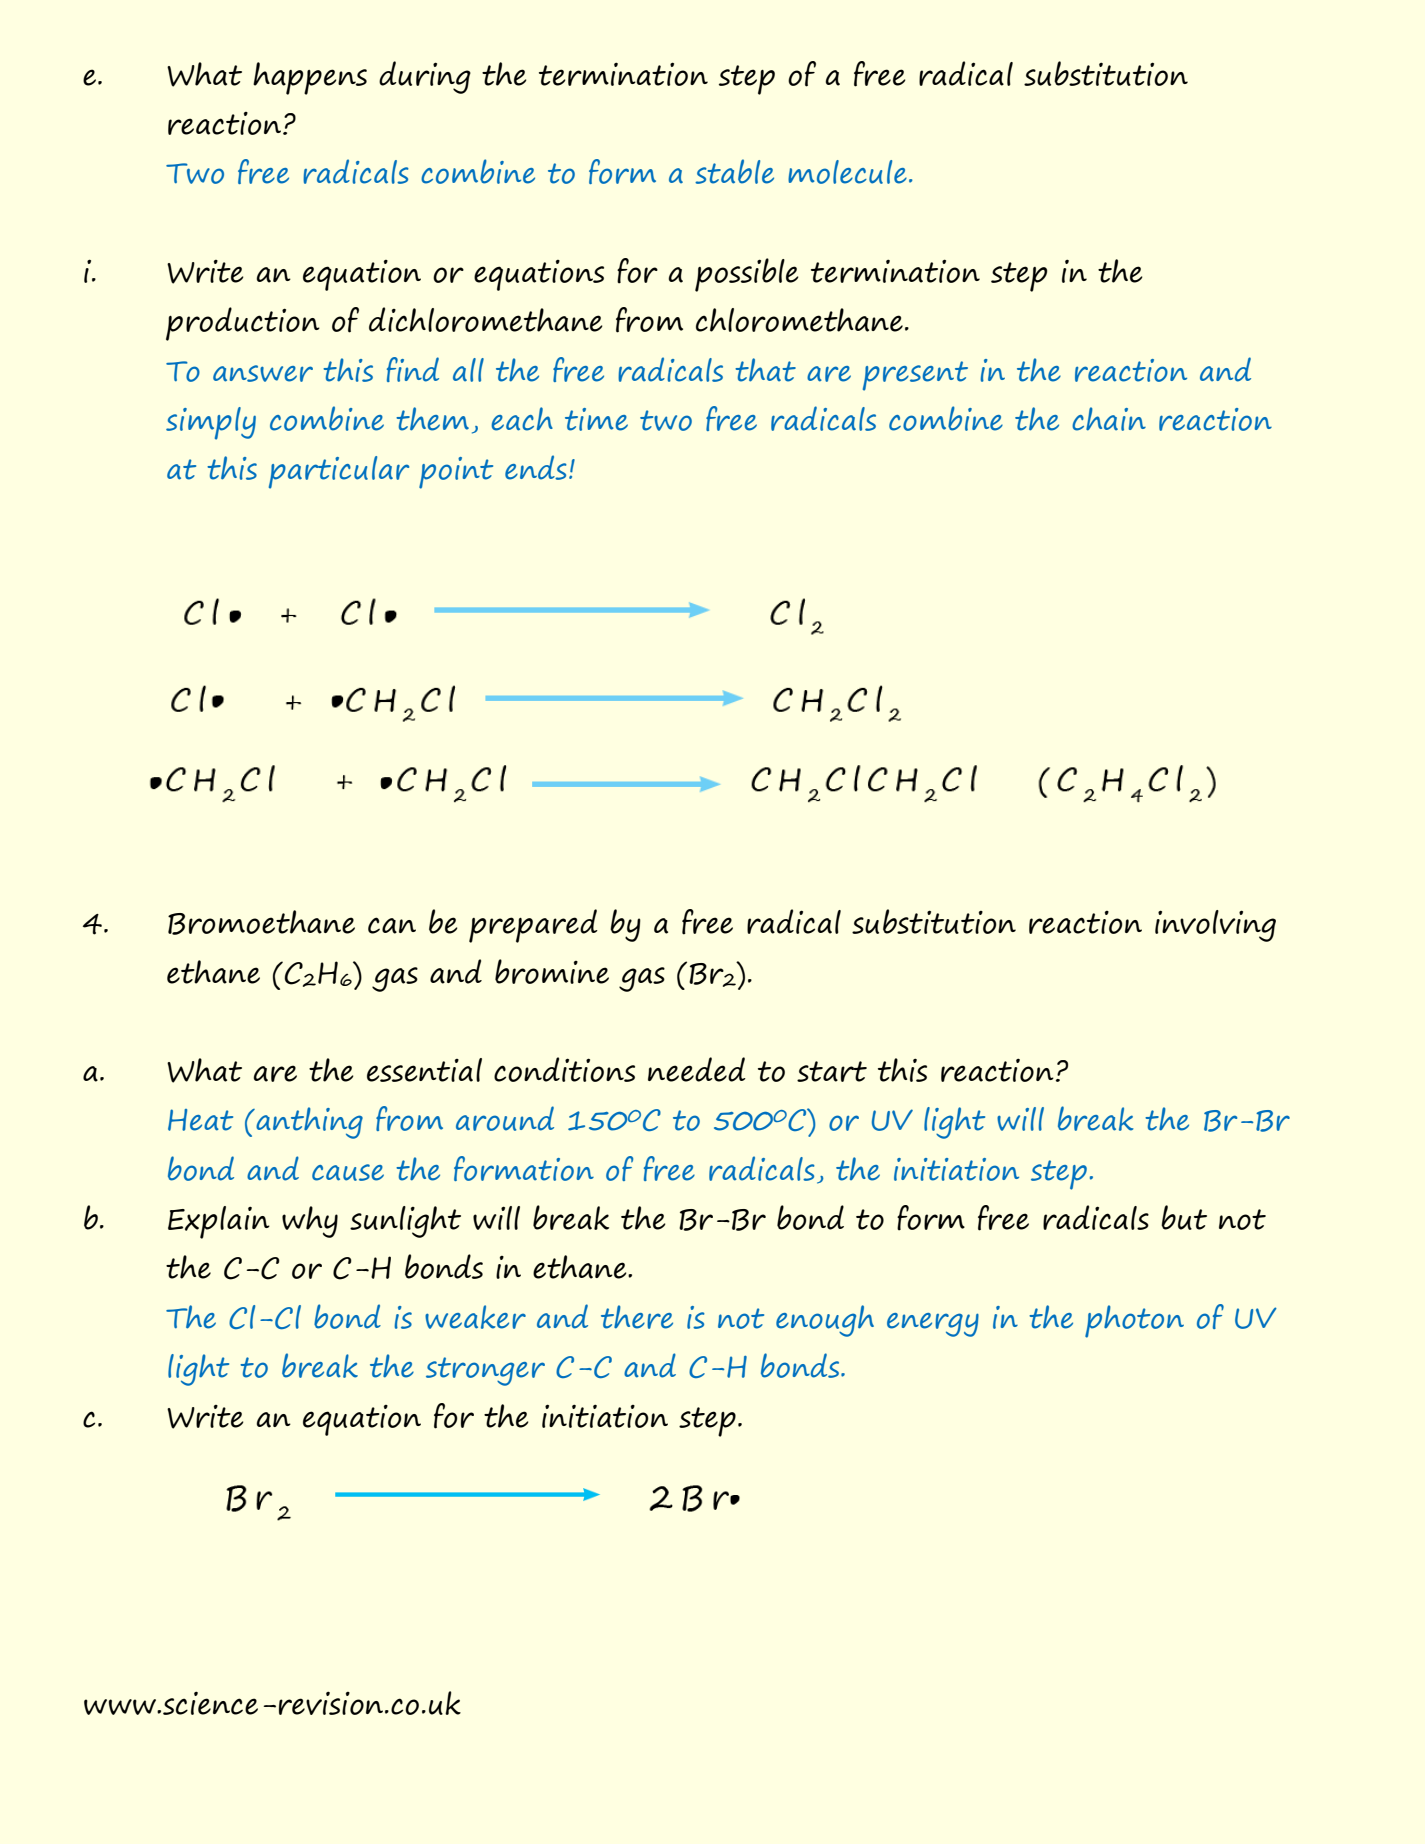 This screenshot has width=1425, height=1844. What do you see at coordinates (424, 1070) in the screenshot?
I see `essential` at bounding box center [424, 1070].
